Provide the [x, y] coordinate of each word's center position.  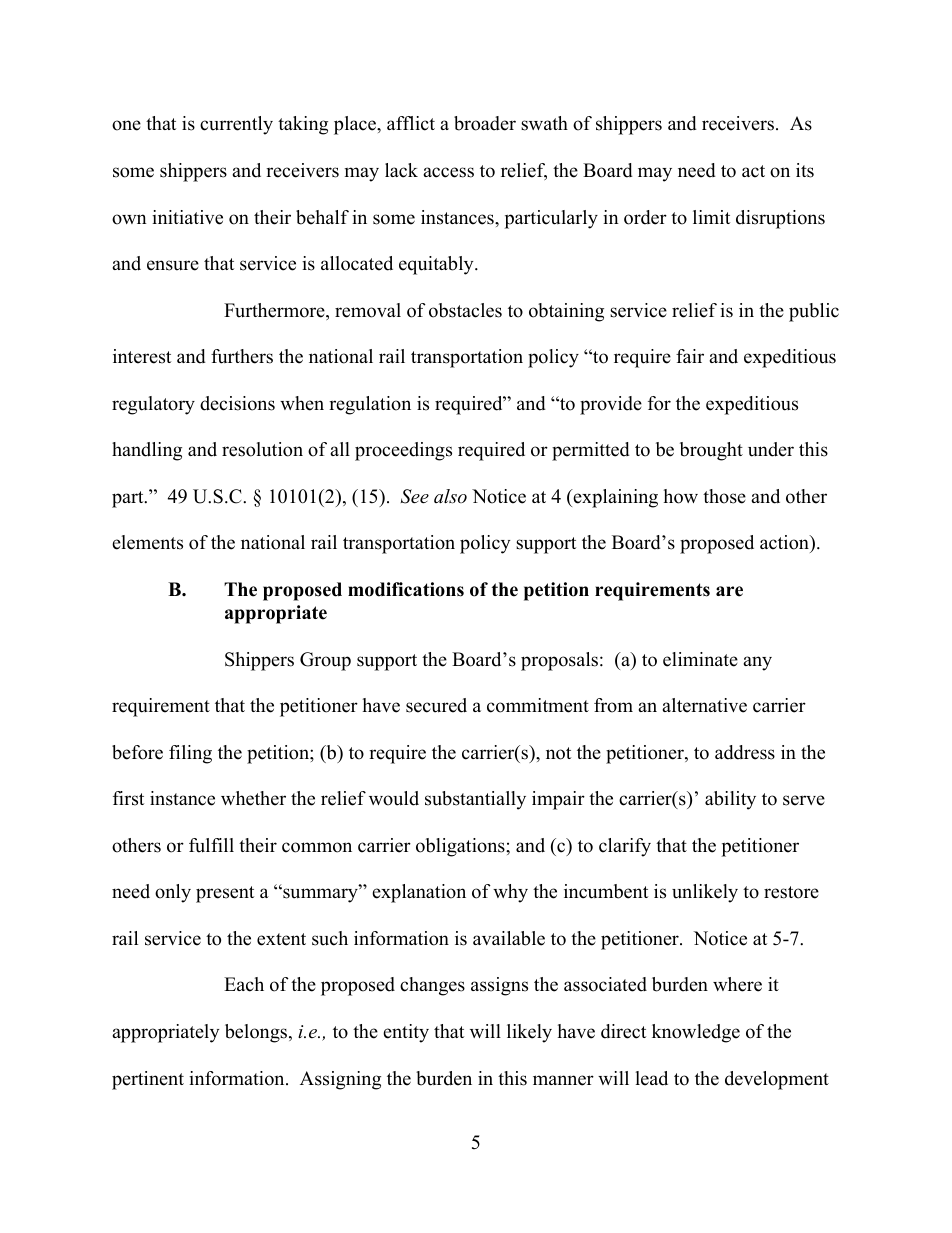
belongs [257, 1033]
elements [147, 542]
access [448, 172]
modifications [406, 589]
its [805, 170]
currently [236, 125]
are [729, 591]
